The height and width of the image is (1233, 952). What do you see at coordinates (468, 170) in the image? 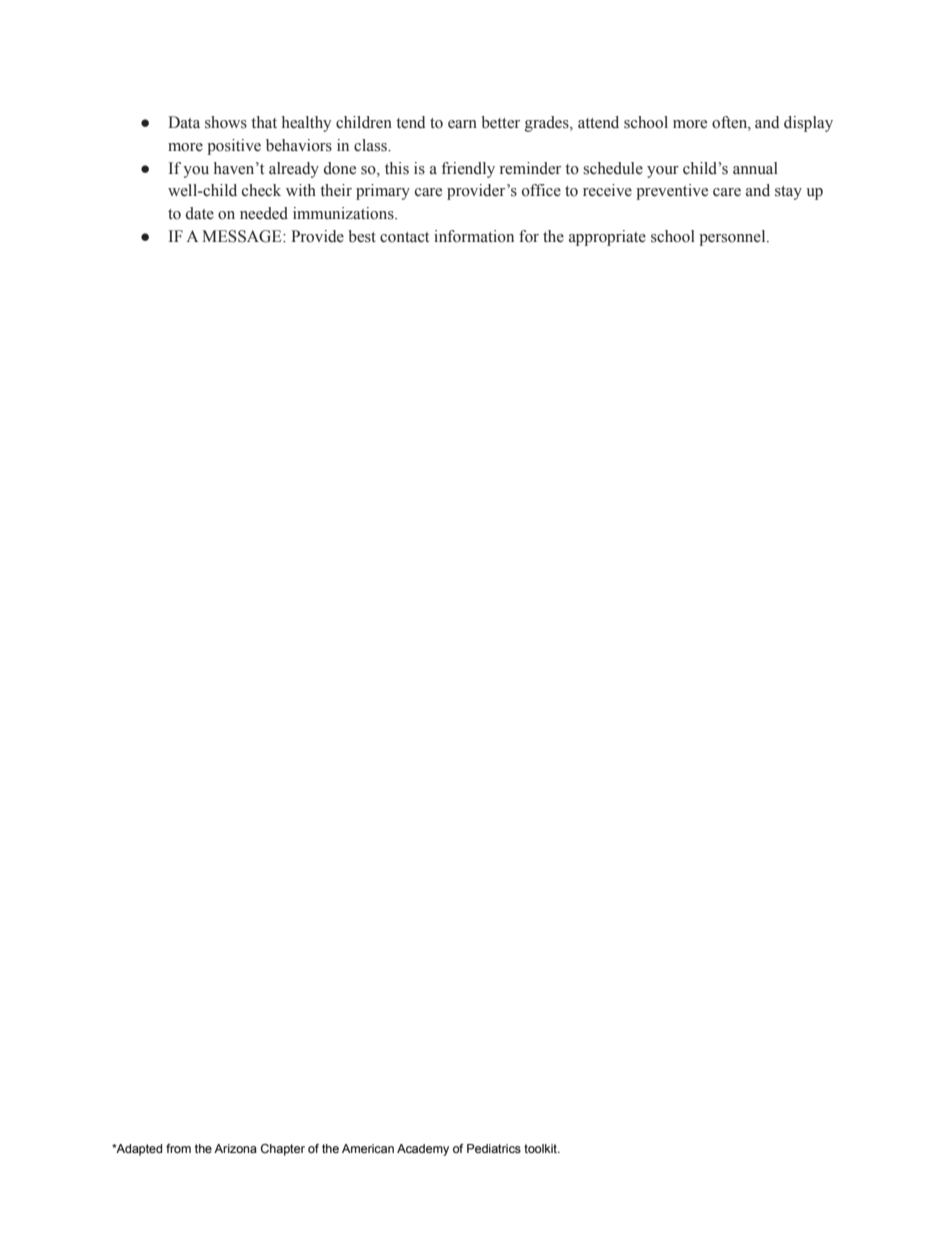
I see `friendly` at bounding box center [468, 170].
